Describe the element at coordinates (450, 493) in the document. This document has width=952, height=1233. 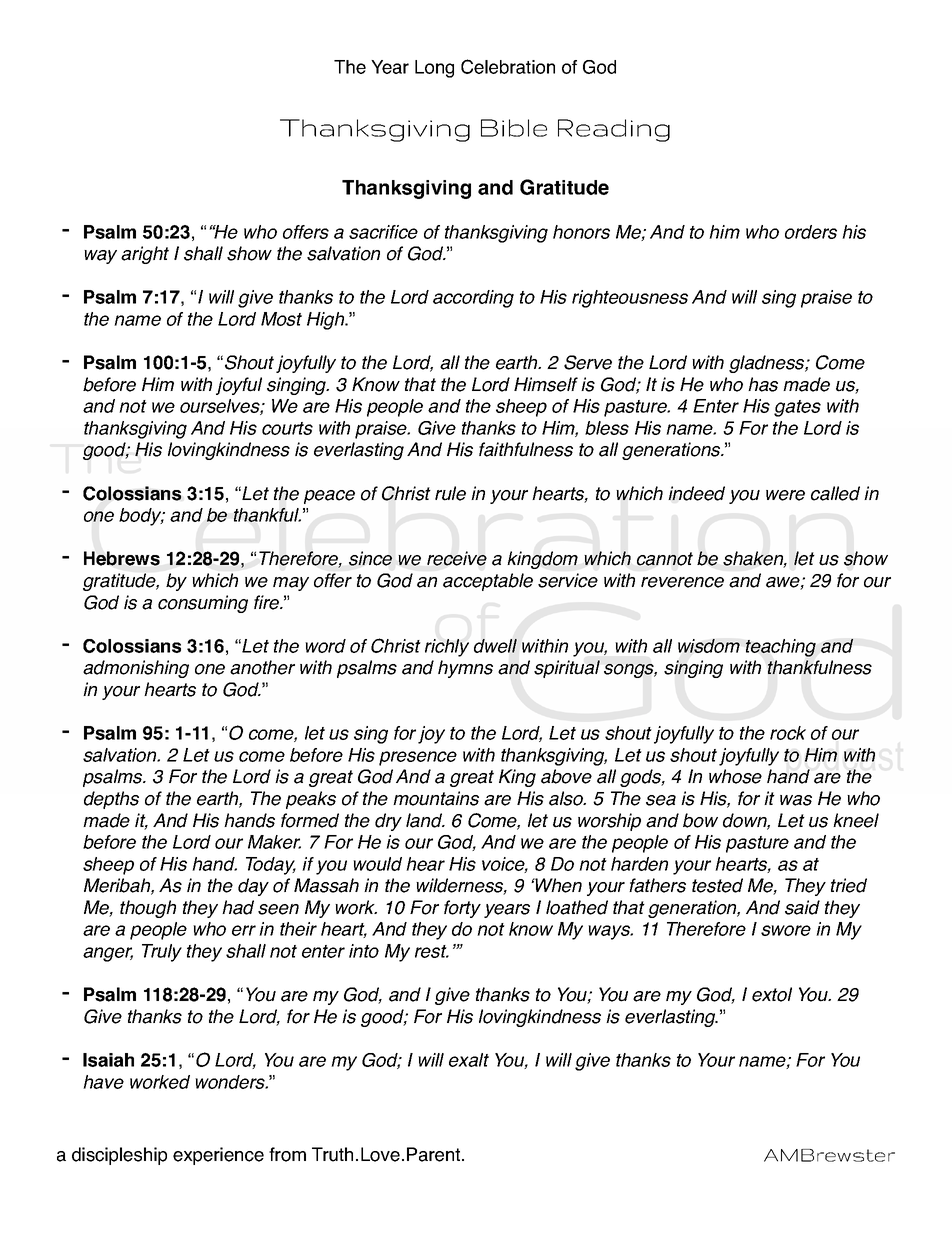
I see `rule` at that location.
